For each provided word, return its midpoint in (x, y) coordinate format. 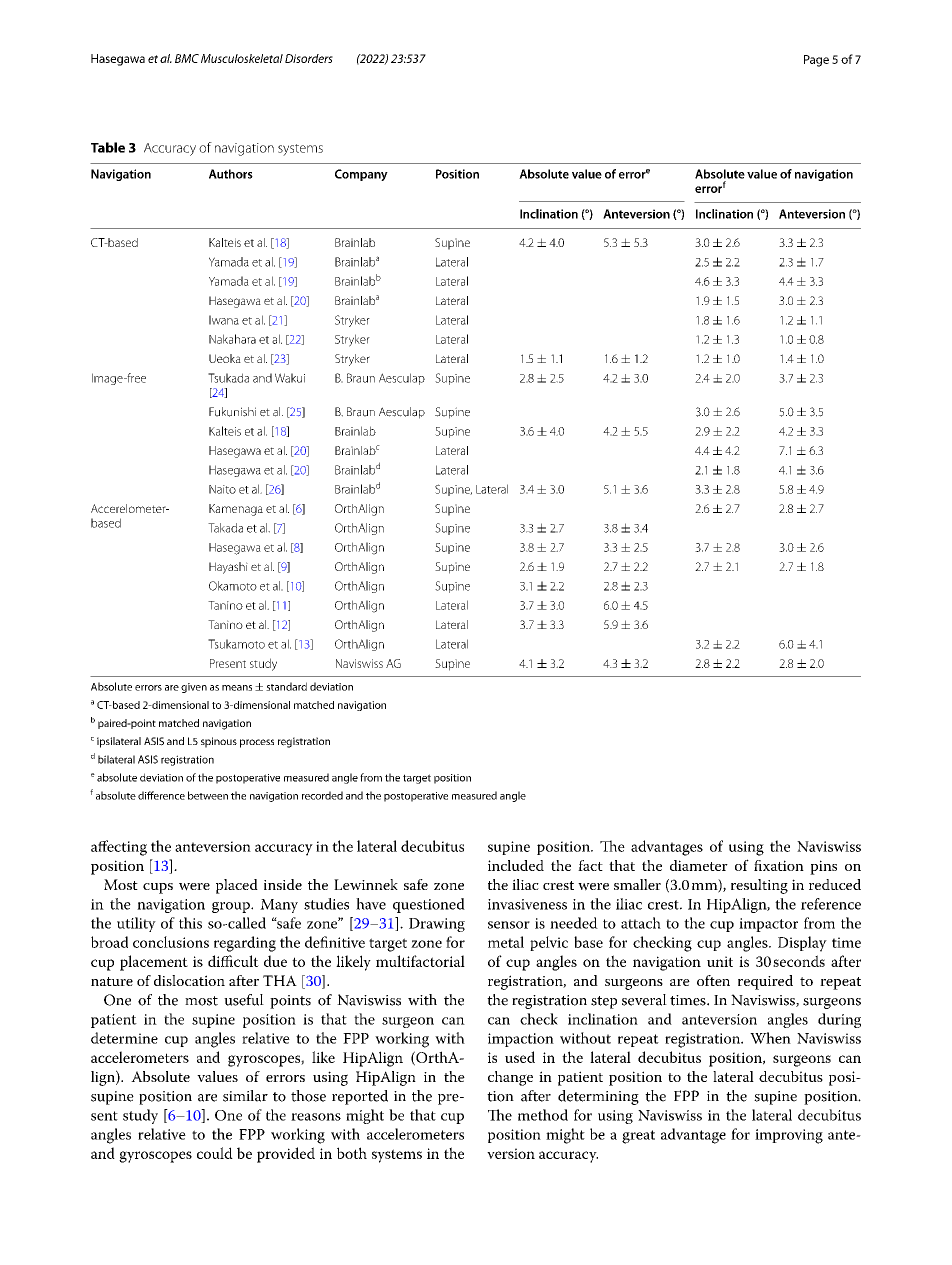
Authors (231, 174)
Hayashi (228, 568)
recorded (322, 795)
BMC (187, 58)
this (190, 923)
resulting (759, 886)
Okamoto (233, 586)
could (215, 1153)
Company (361, 175)
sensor (509, 925)
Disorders (309, 58)
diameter (699, 865)
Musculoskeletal (242, 58)
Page (816, 61)
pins (823, 867)
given (194, 688)
